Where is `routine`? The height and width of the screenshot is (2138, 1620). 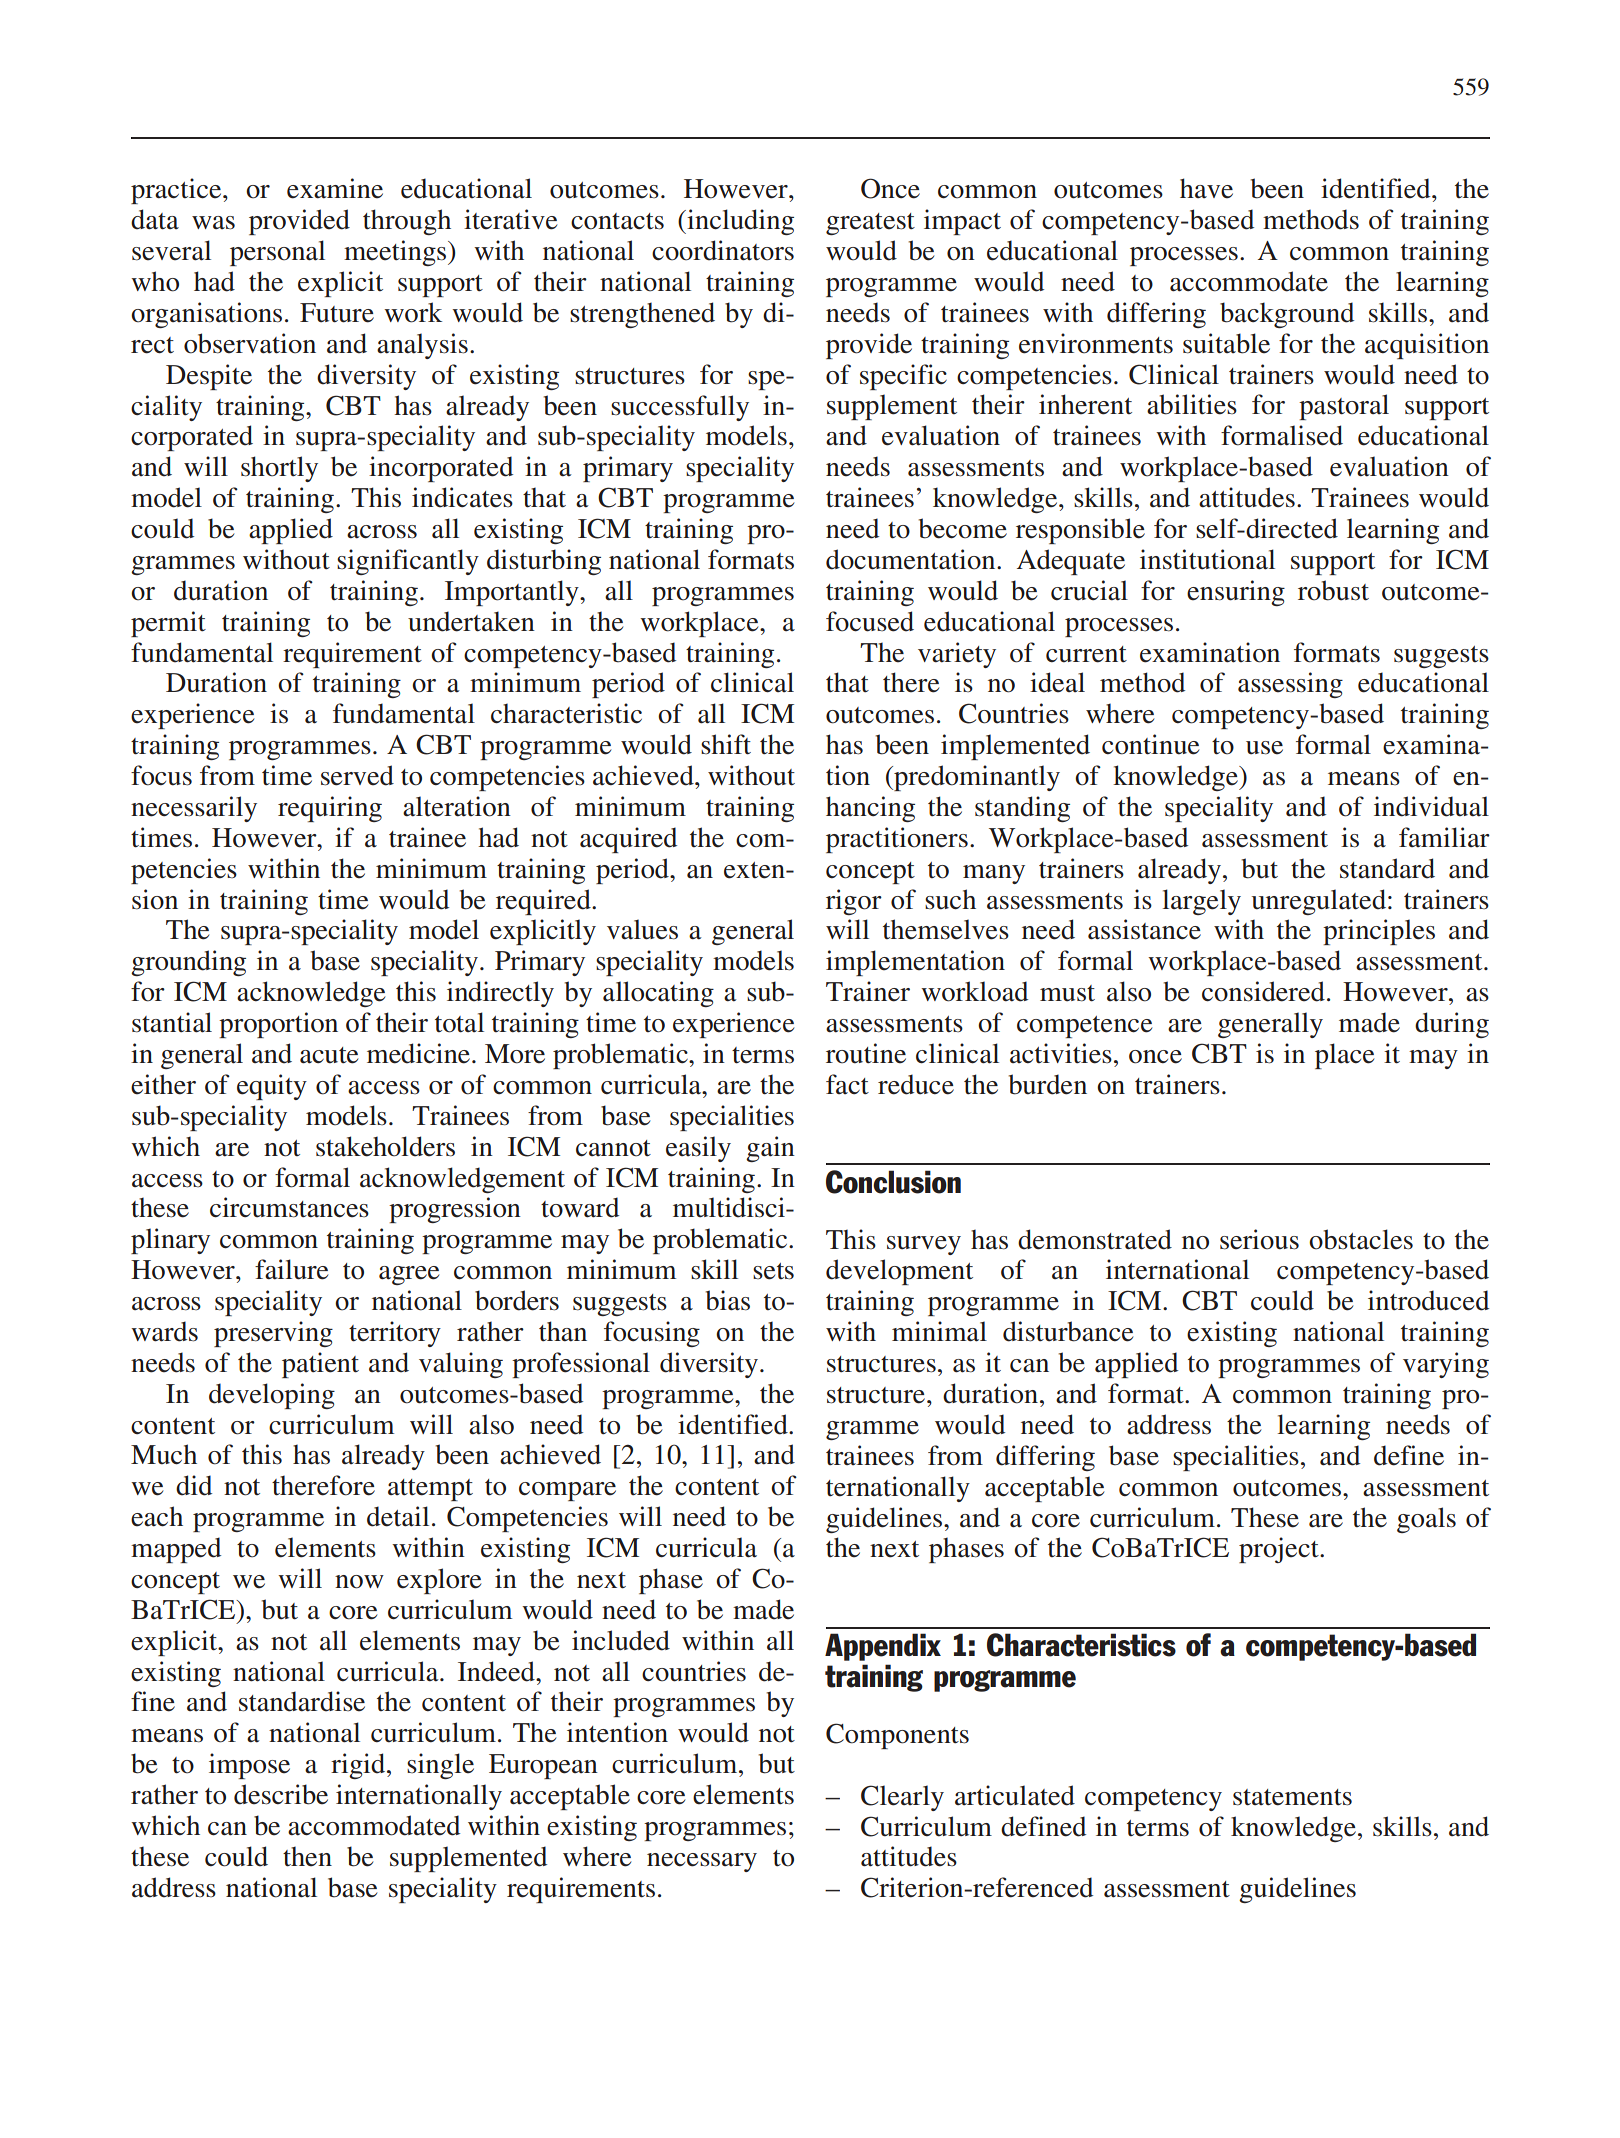
routine is located at coordinates (866, 1053).
